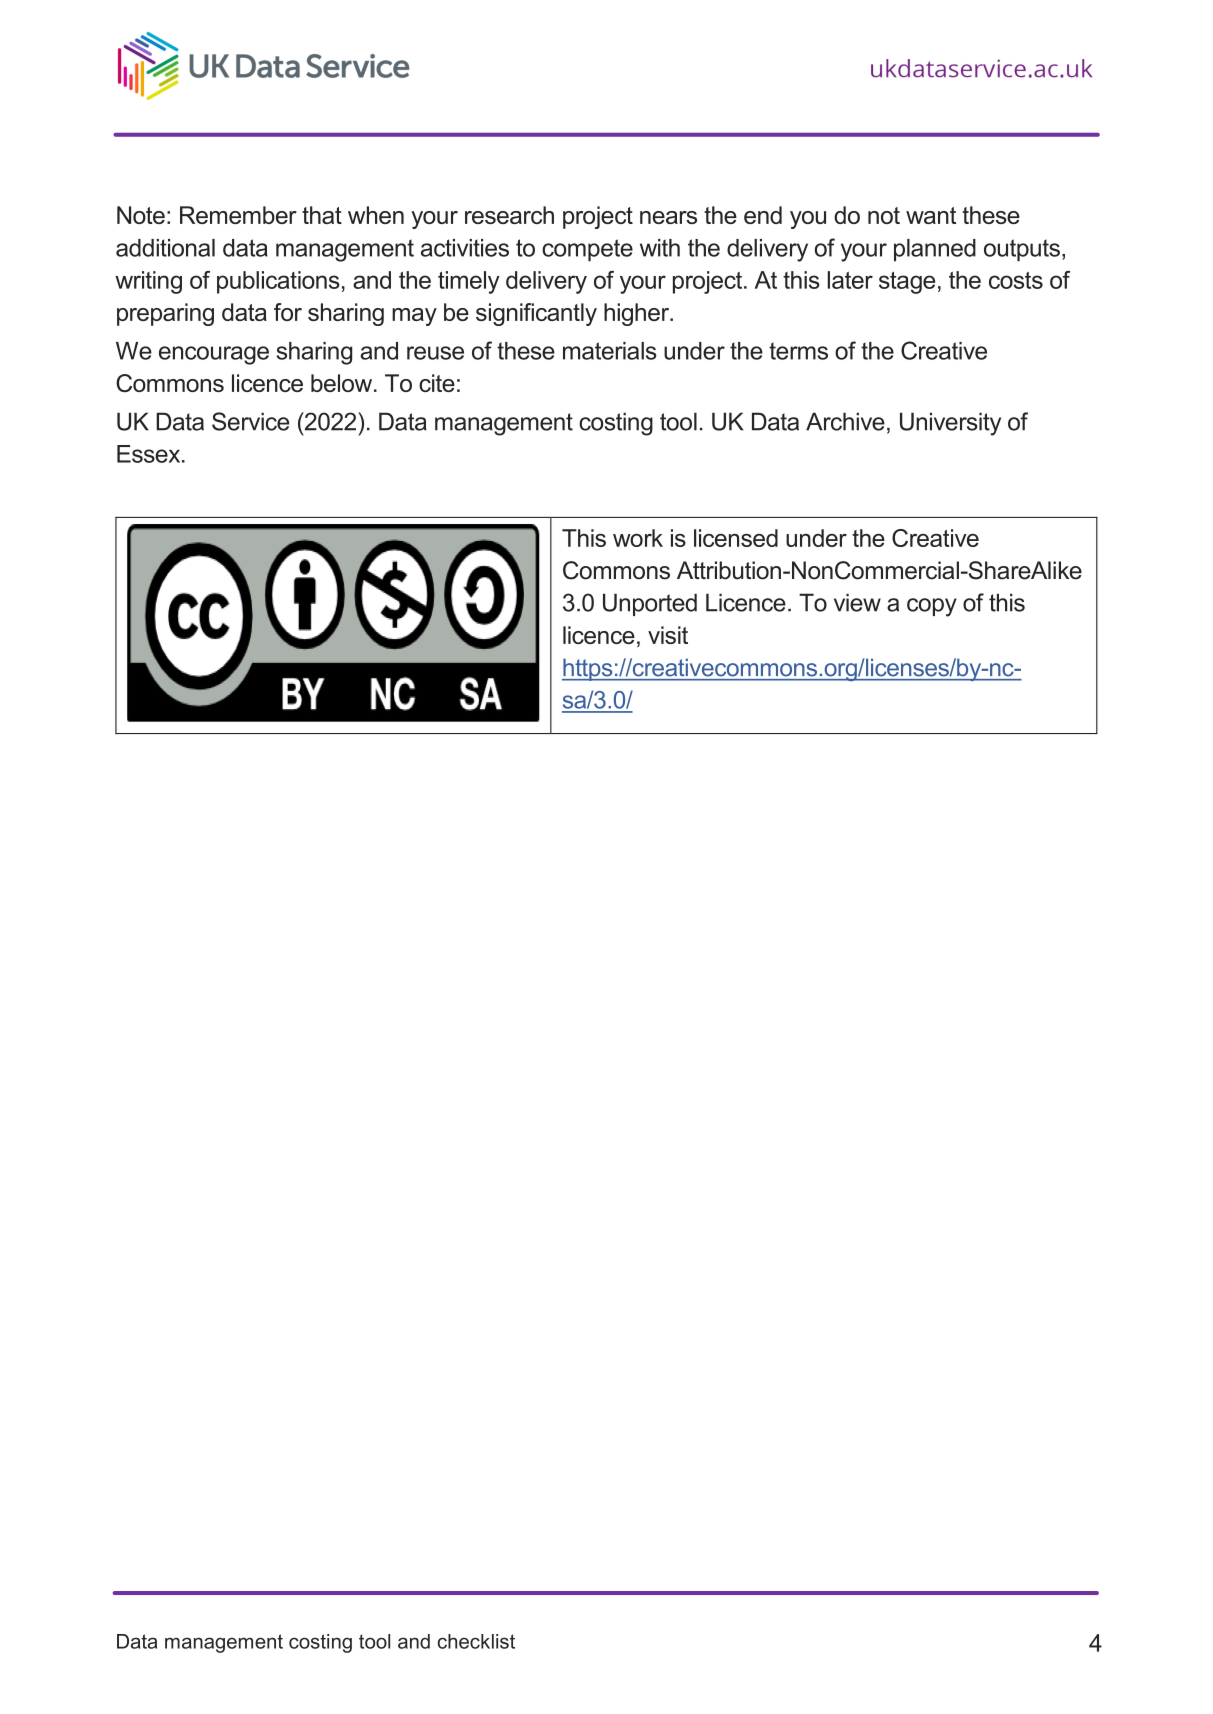 The width and height of the image is (1213, 1714). Describe the element at coordinates (736, 538) in the image. I see `licensed` at that location.
